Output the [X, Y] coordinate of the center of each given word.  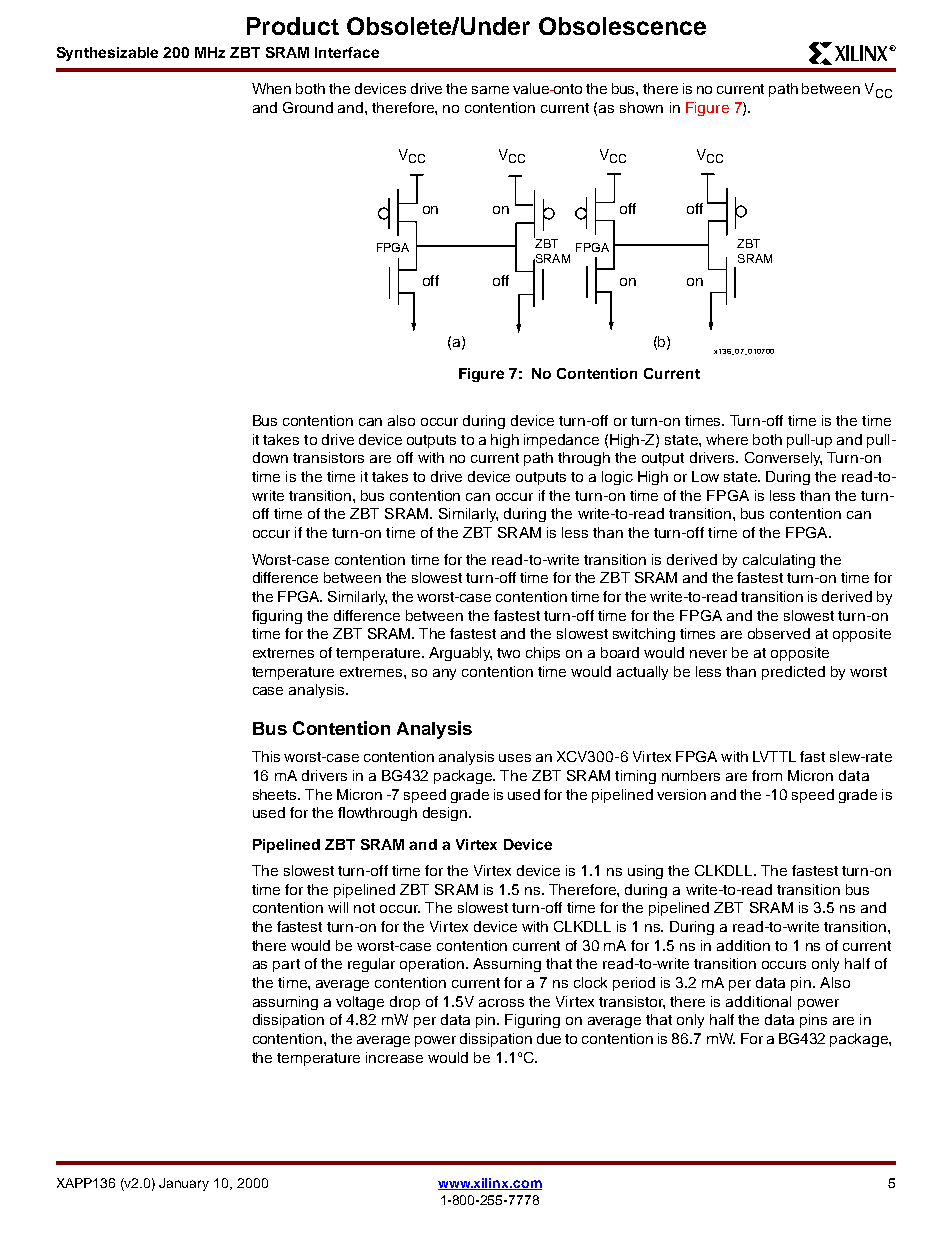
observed [779, 633]
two [508, 653]
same [490, 90]
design [446, 814]
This [266, 756]
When [271, 88]
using [645, 872]
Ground [308, 107]
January [184, 1184]
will [338, 907]
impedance [561, 441]
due [549, 1038]
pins [813, 1021]
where [727, 439]
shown [641, 107]
